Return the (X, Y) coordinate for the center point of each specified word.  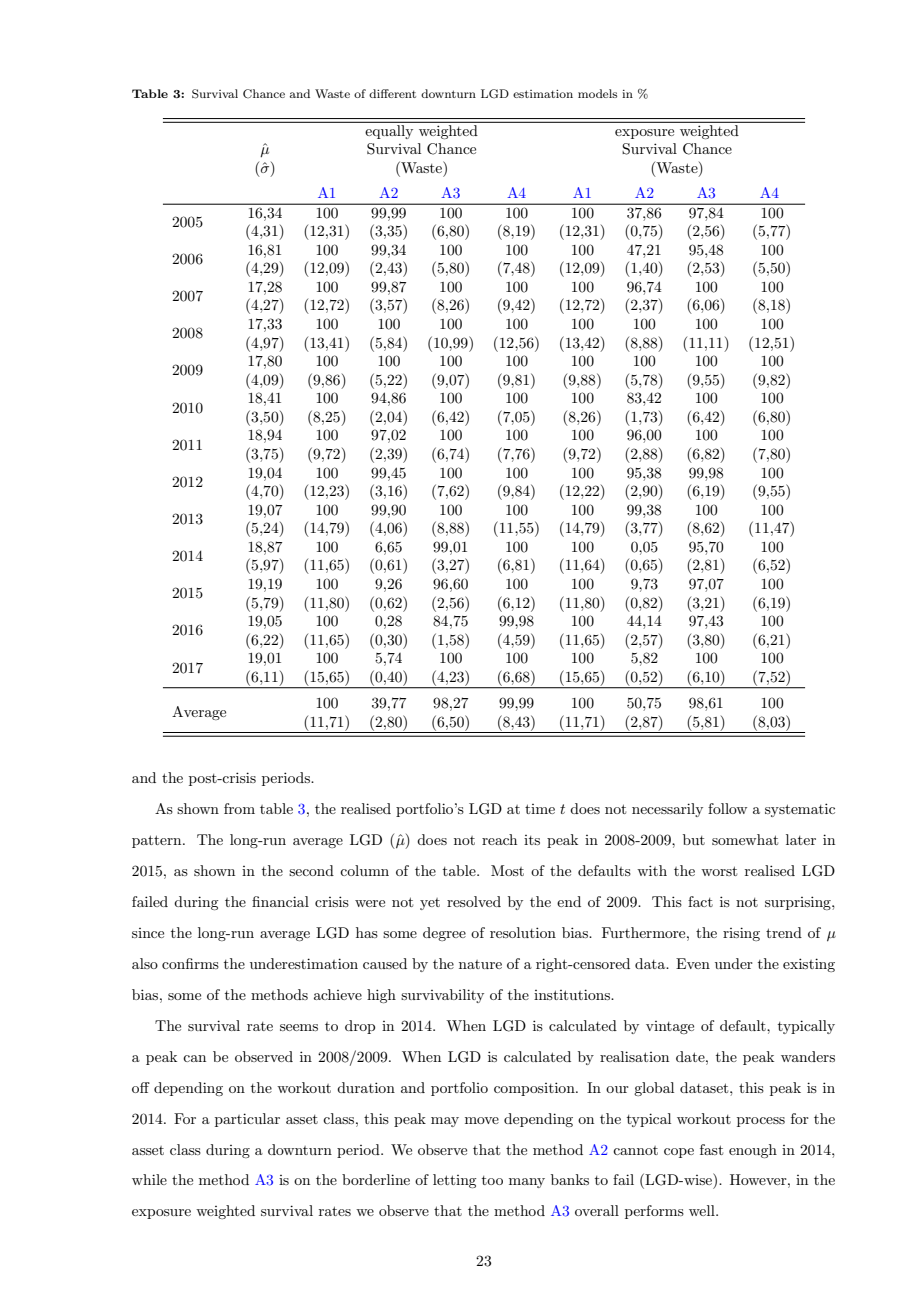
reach (499, 839)
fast (711, 1149)
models (597, 93)
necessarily (667, 810)
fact (700, 901)
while (149, 1179)
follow (727, 808)
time (540, 809)
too (492, 1180)
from (239, 808)
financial (280, 901)
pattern (158, 841)
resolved (474, 901)
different (392, 93)
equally (390, 130)
